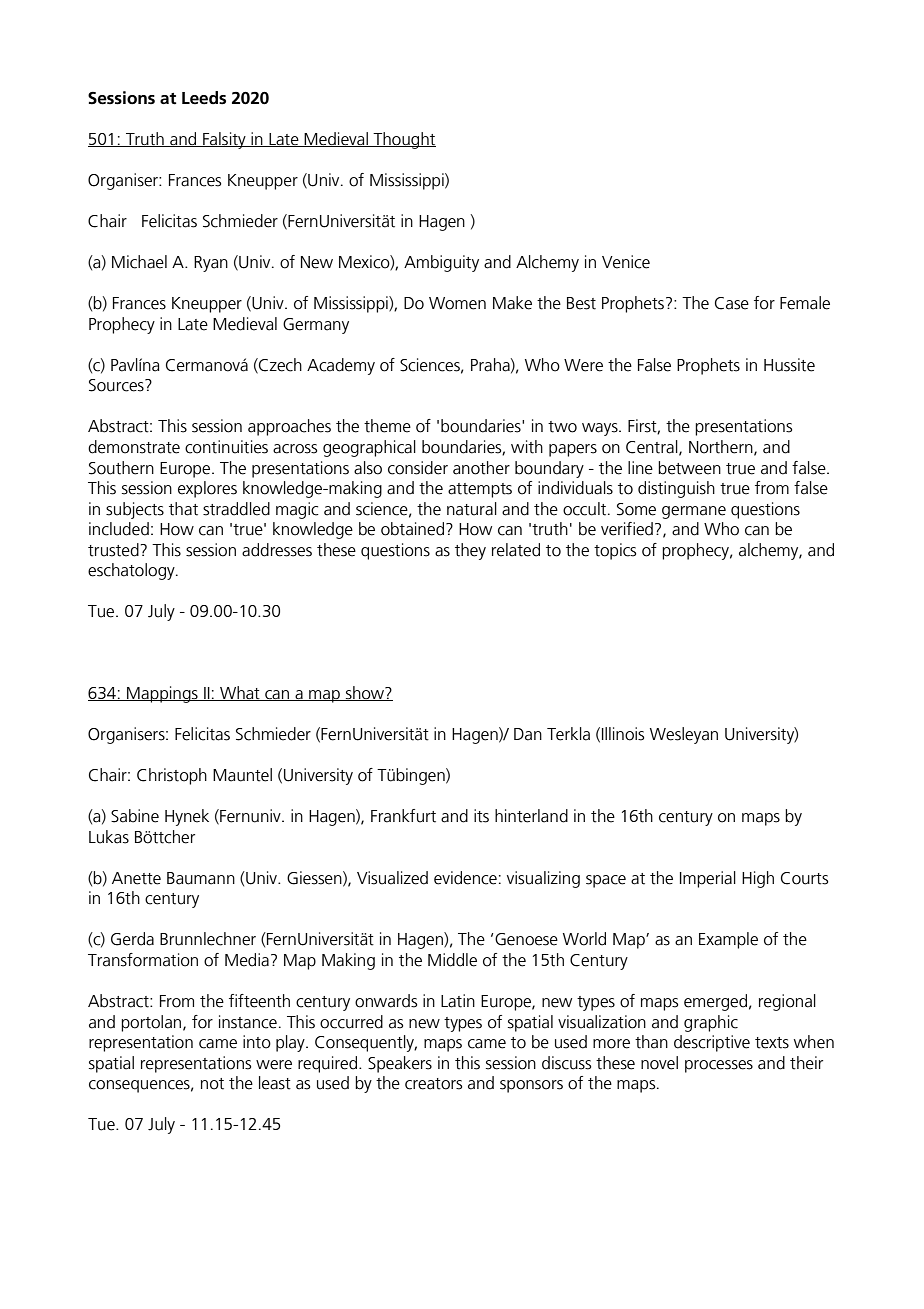 The height and width of the screenshot is (1309, 924). What do you see at coordinates (626, 262) in the screenshot?
I see `Venice` at bounding box center [626, 262].
